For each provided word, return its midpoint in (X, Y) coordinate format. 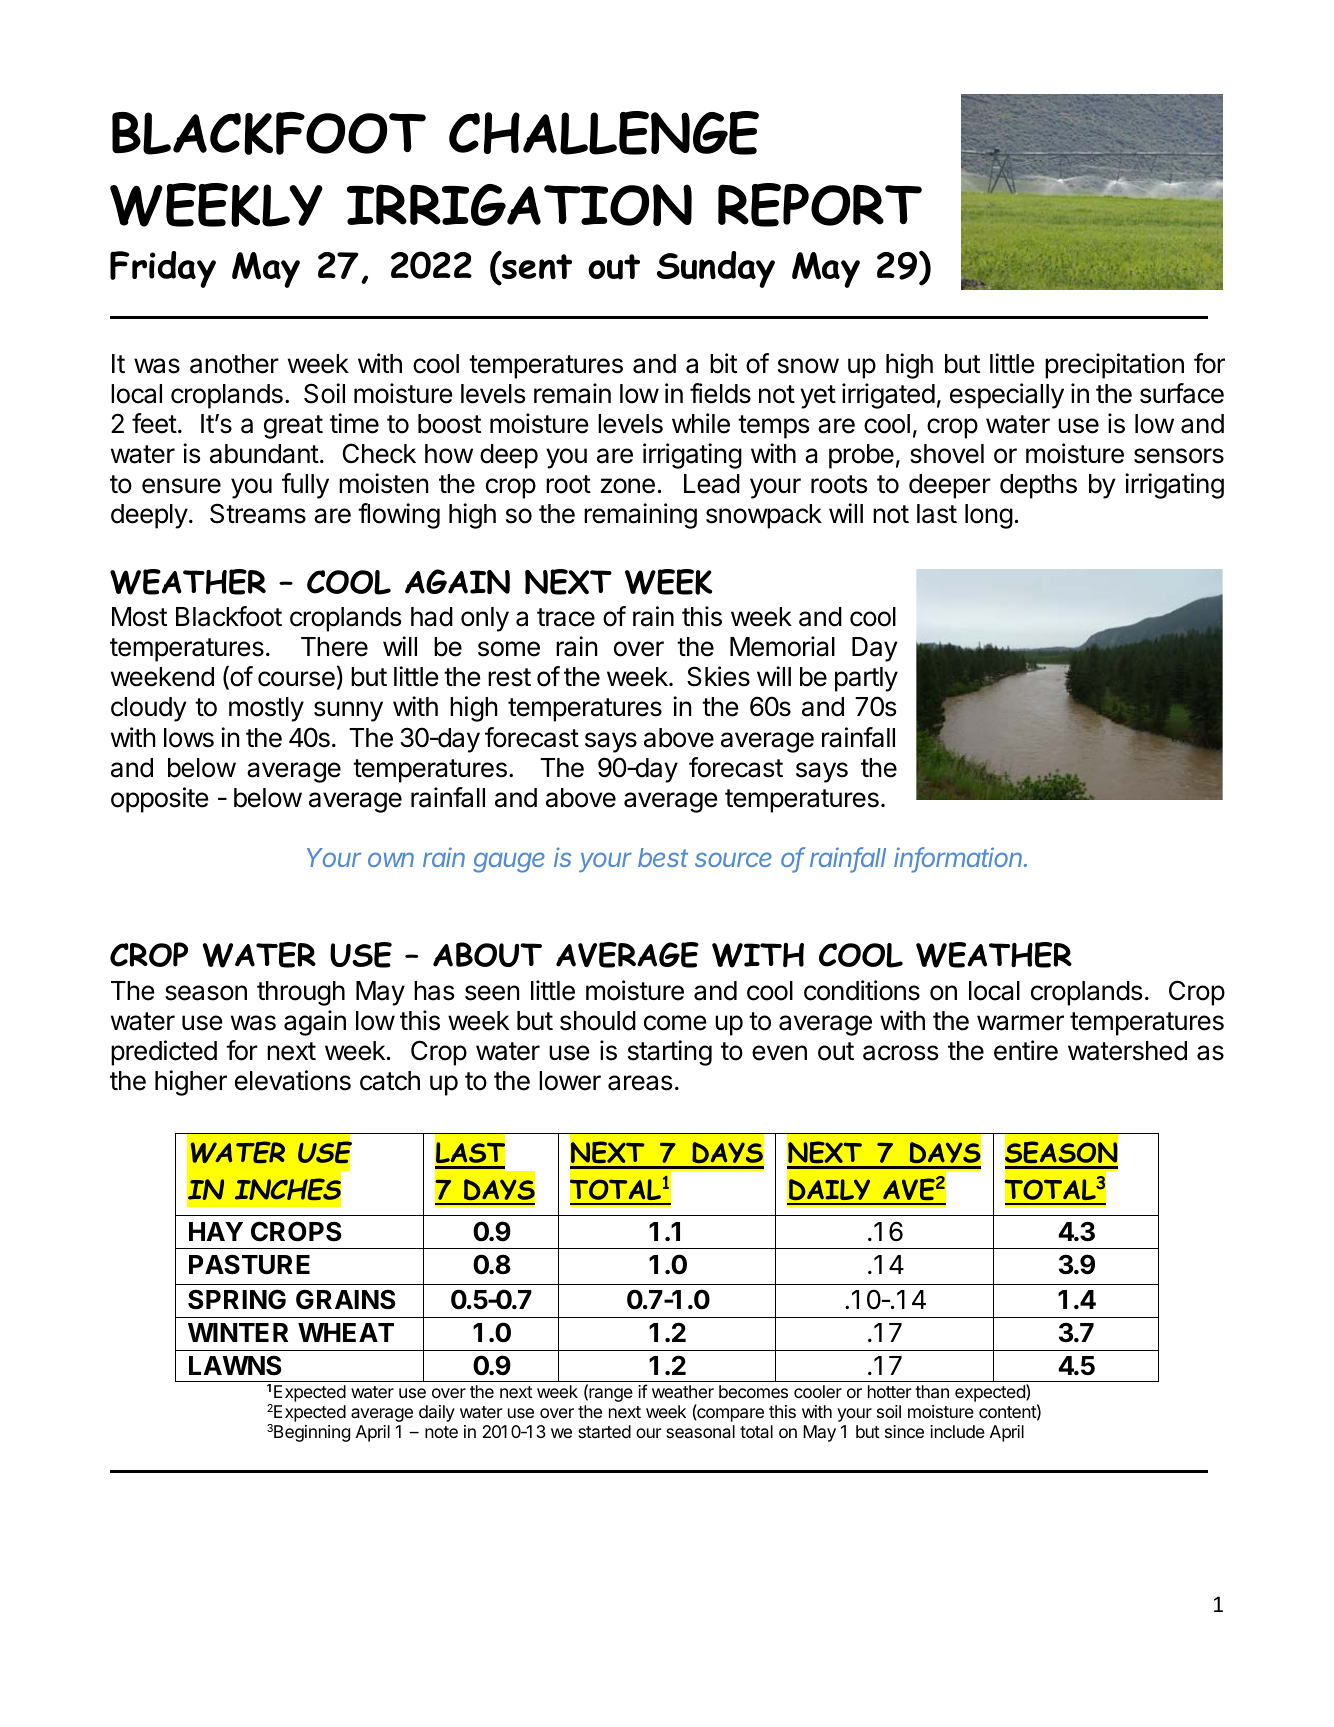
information (960, 858)
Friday (163, 269)
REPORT (820, 205)
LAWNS (235, 1365)
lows (189, 738)
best (663, 857)
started (604, 1431)
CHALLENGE (604, 133)
